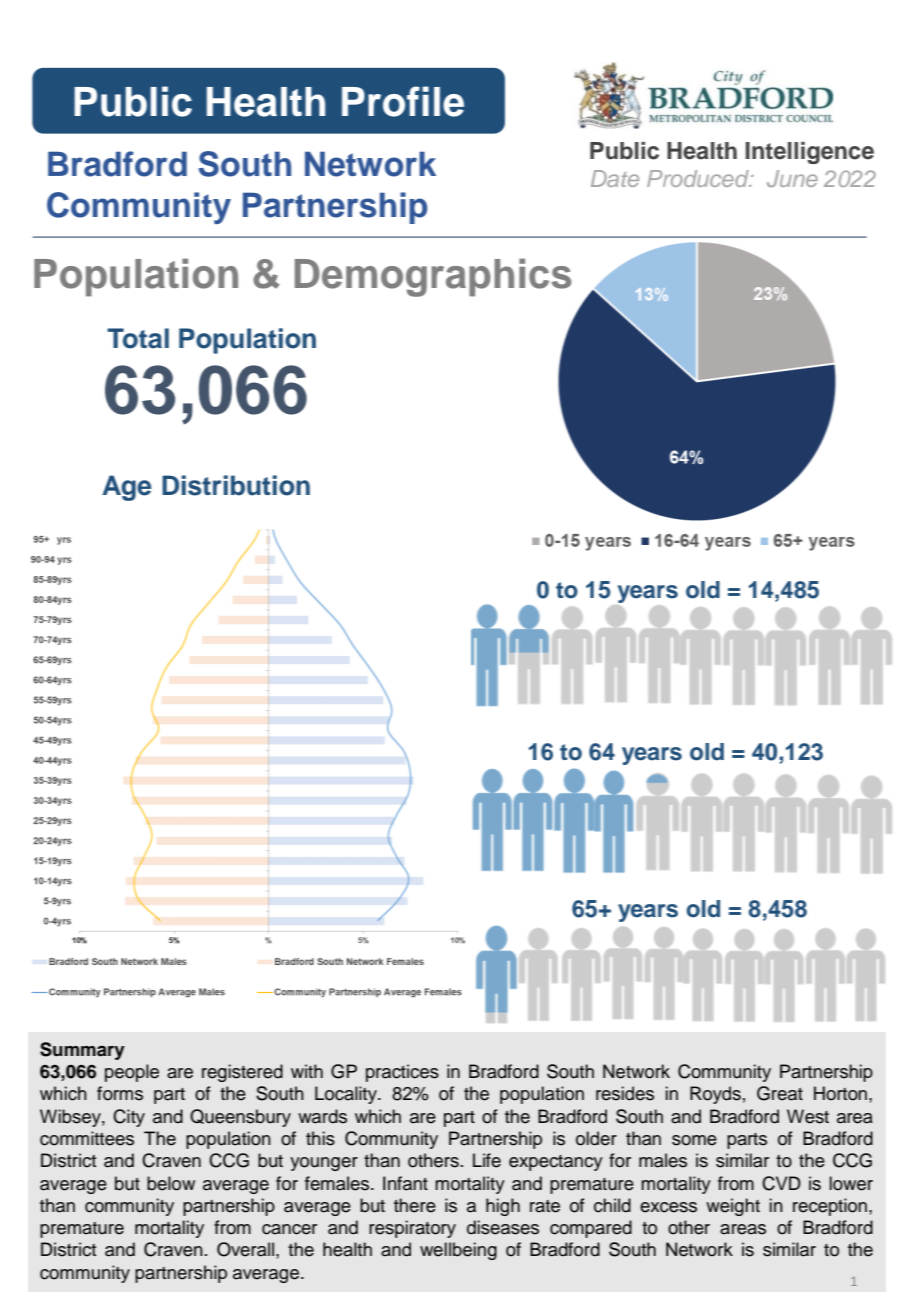  What do you see at coordinates (132, 1073) in the document?
I see `people` at bounding box center [132, 1073].
